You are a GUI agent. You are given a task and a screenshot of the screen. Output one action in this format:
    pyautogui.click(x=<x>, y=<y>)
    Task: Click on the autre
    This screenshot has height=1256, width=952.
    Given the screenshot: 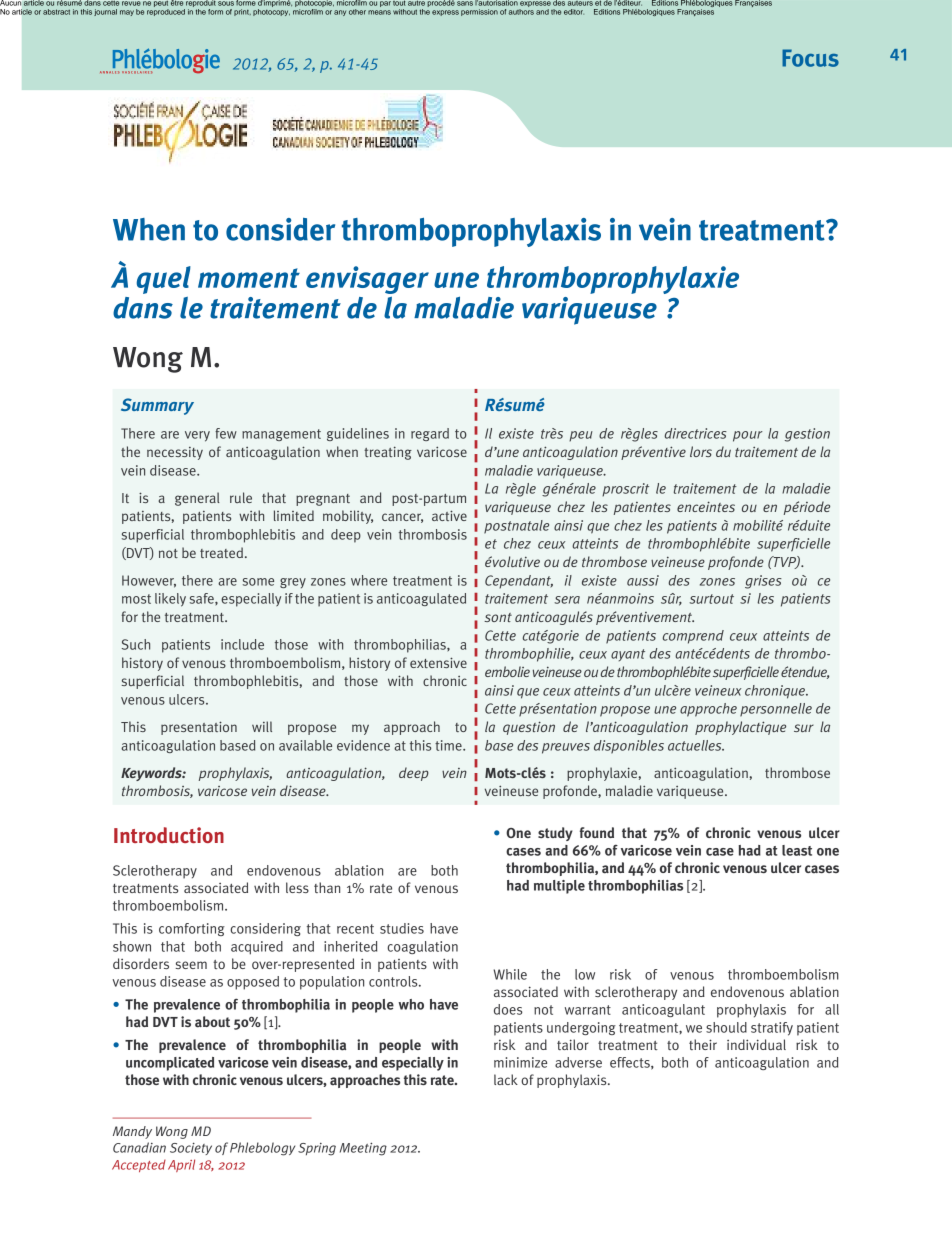 What is the action you would take?
    pyautogui.click(x=416, y=3)
